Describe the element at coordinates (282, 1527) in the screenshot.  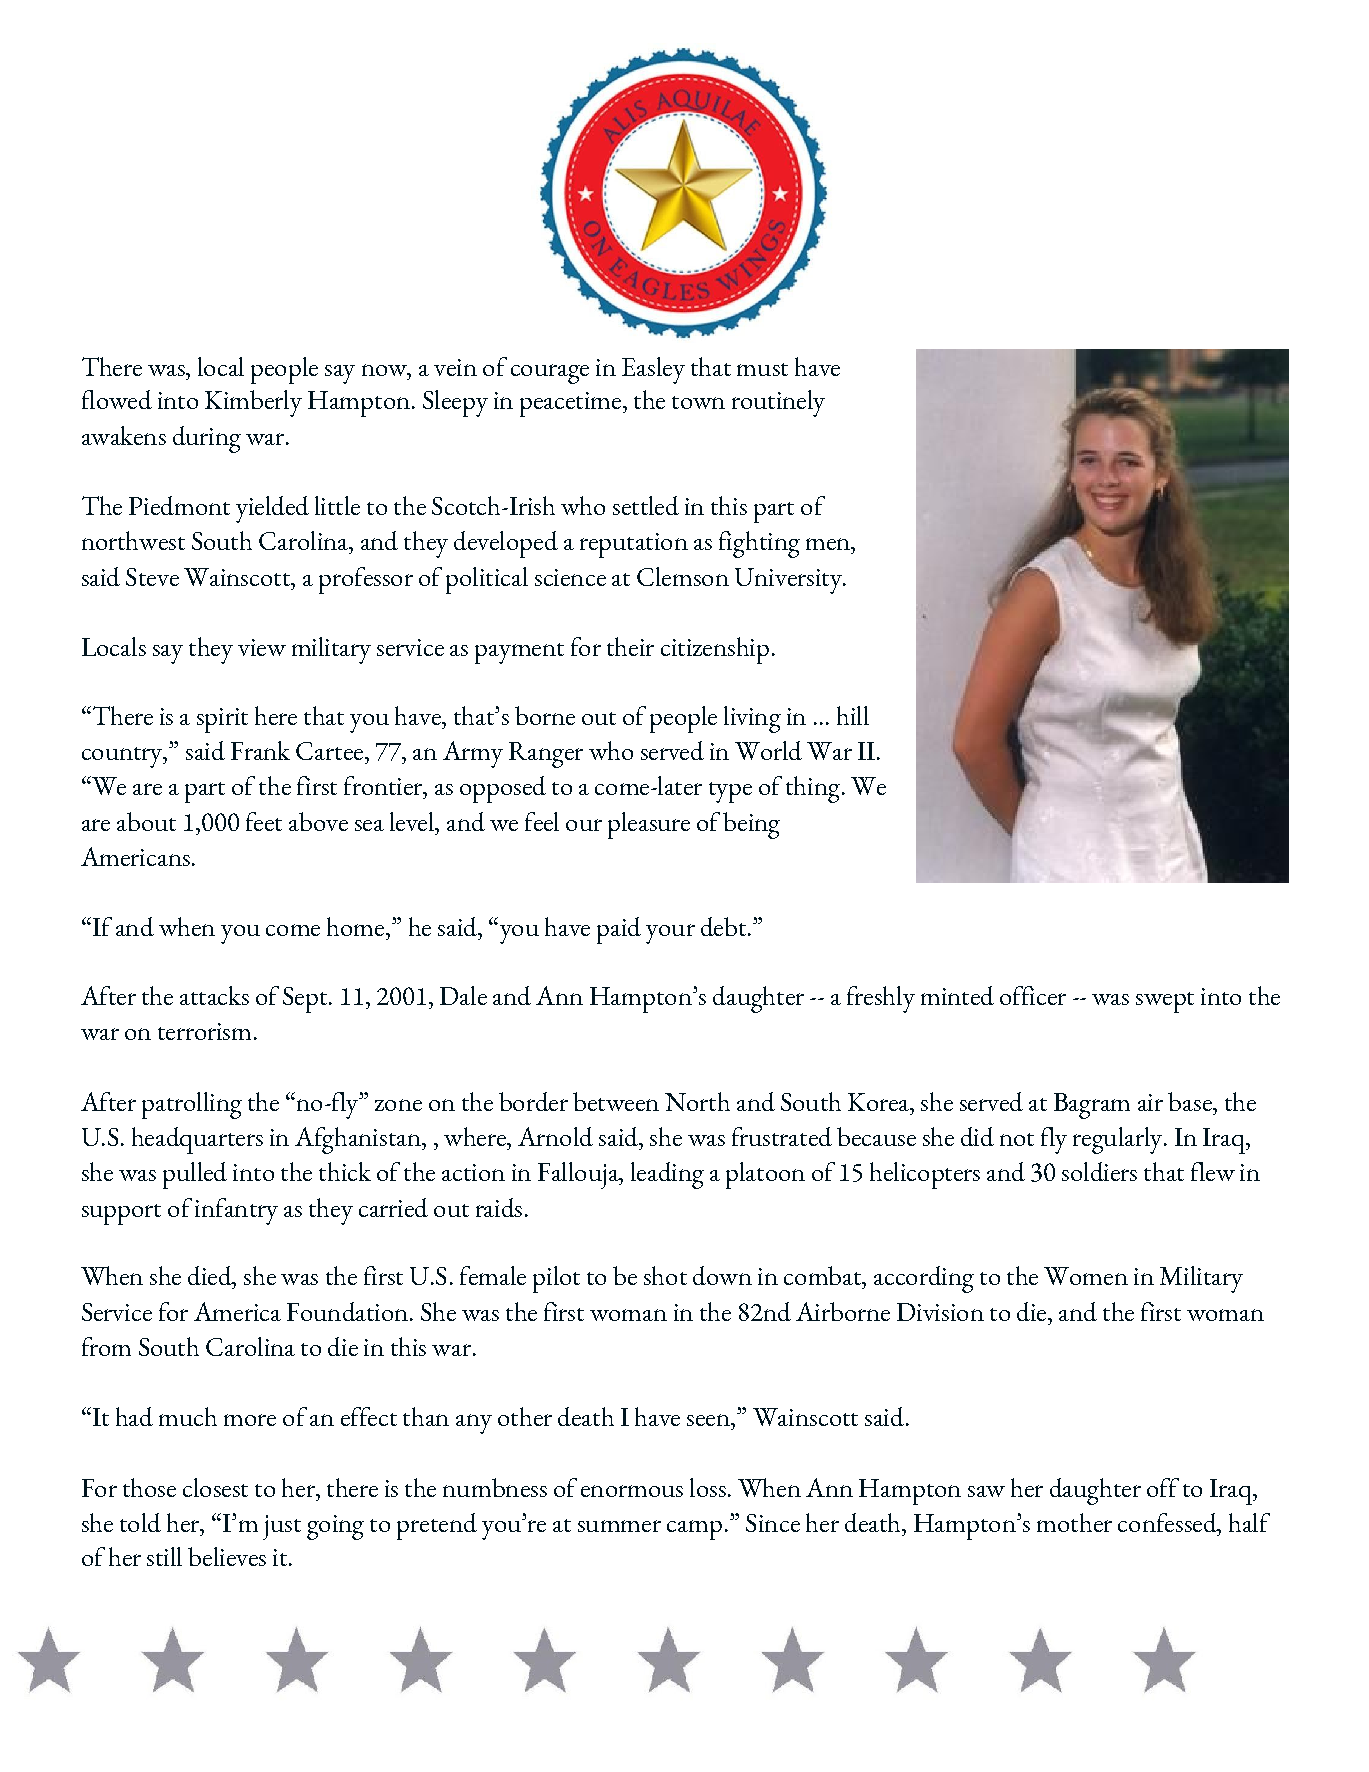
I see `just` at that location.
